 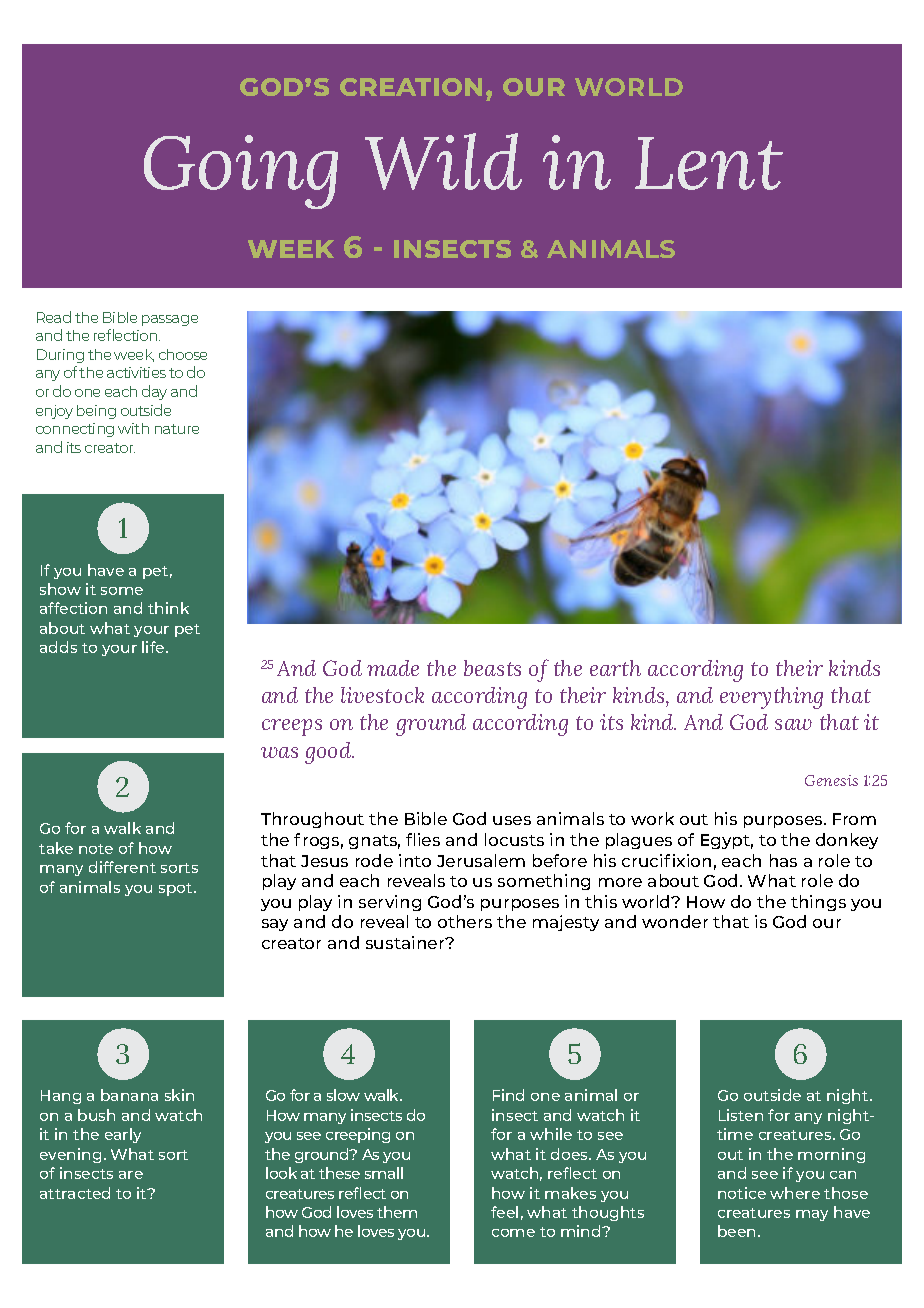 What do you see at coordinates (131, 1175) in the screenshot?
I see `are` at bounding box center [131, 1175].
